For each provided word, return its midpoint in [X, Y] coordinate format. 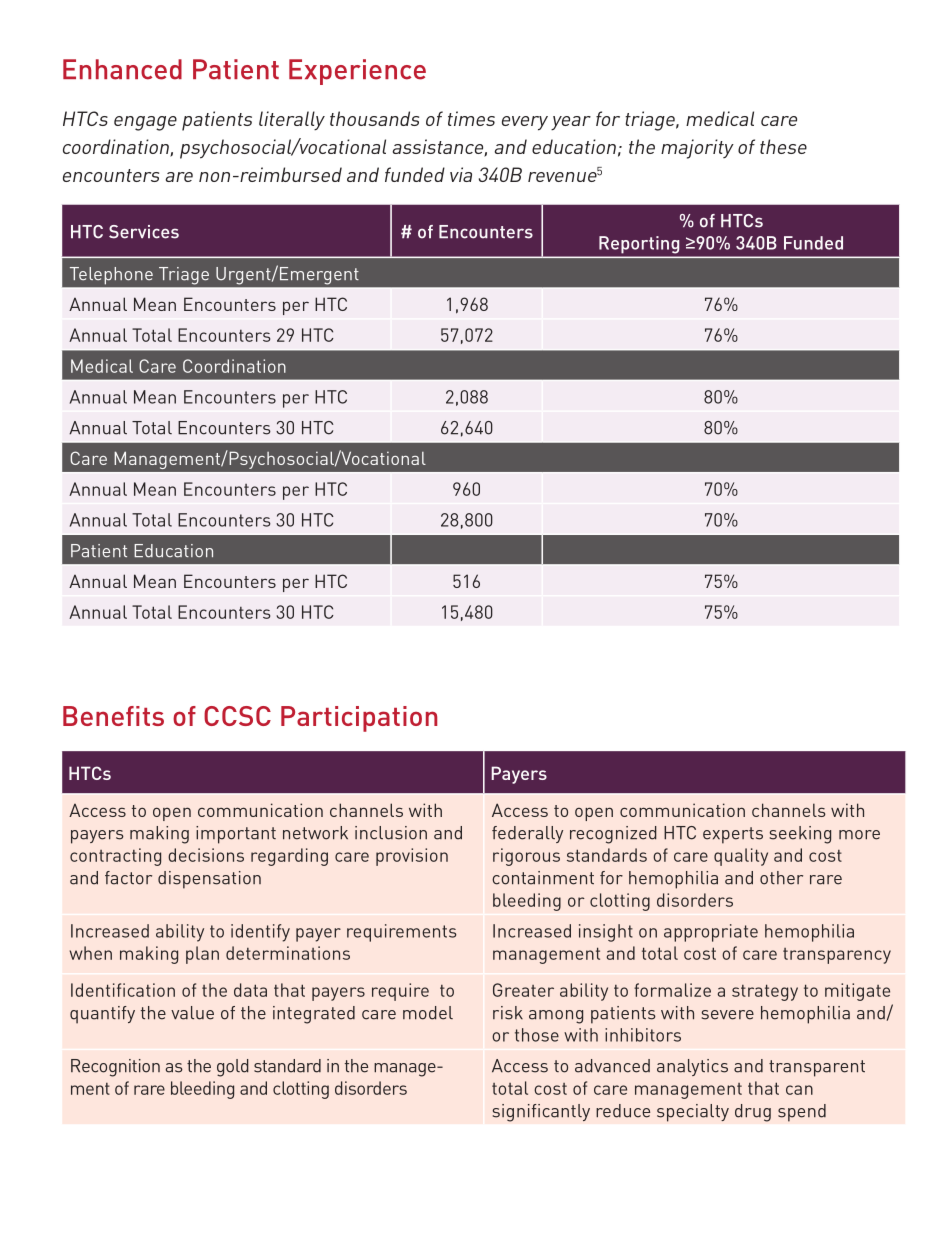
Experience [357, 72]
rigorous [526, 857]
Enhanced [122, 69]
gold [233, 1068]
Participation [359, 719]
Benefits [113, 716]
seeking [800, 835]
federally [527, 834]
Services [144, 232]
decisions [206, 855]
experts [733, 835]
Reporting [639, 244]
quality [741, 857]
